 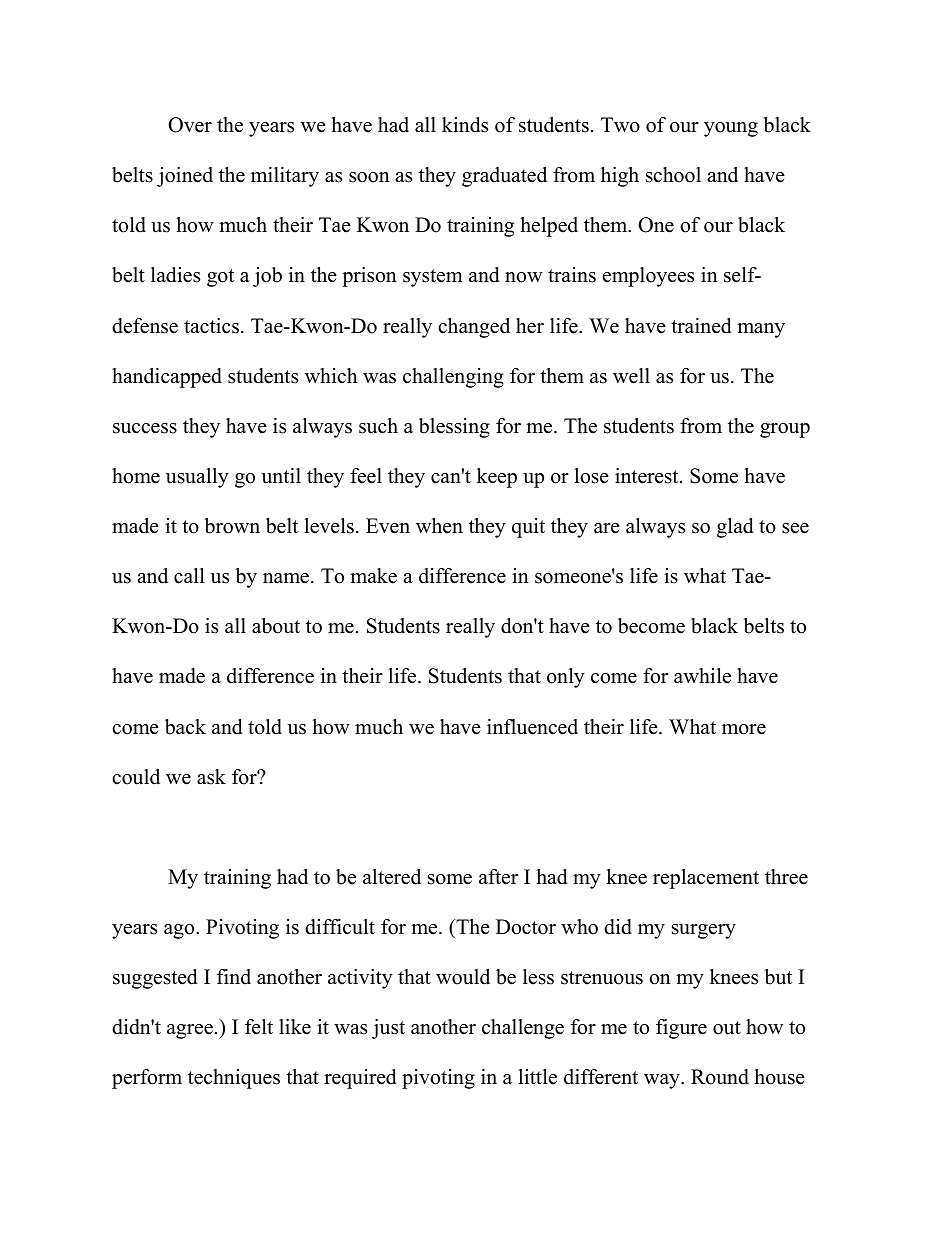 I want to click on keep, so click(x=497, y=478).
